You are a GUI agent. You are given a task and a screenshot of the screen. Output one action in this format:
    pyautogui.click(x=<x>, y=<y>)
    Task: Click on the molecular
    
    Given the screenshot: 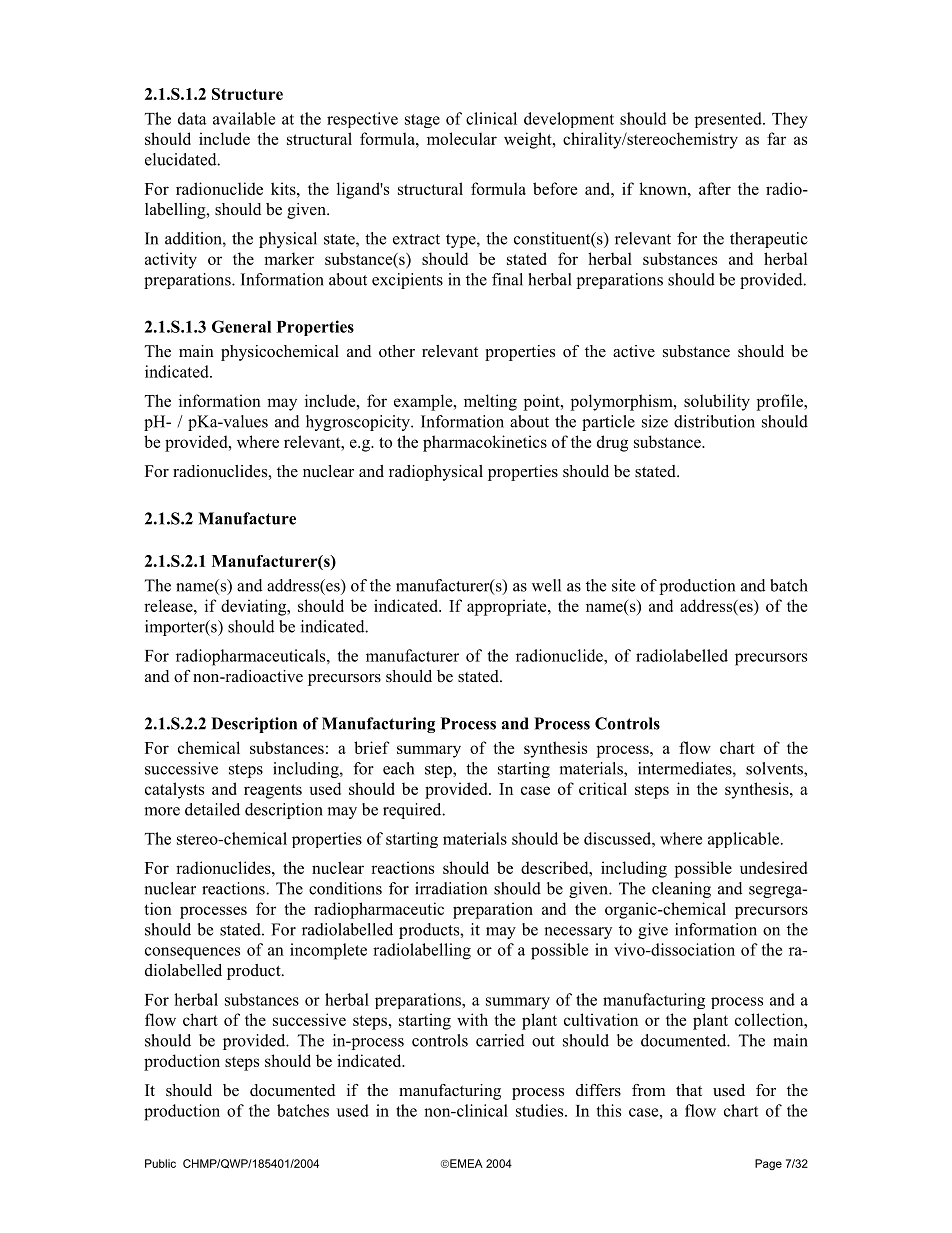 What is the action you would take?
    pyautogui.click(x=462, y=138)
